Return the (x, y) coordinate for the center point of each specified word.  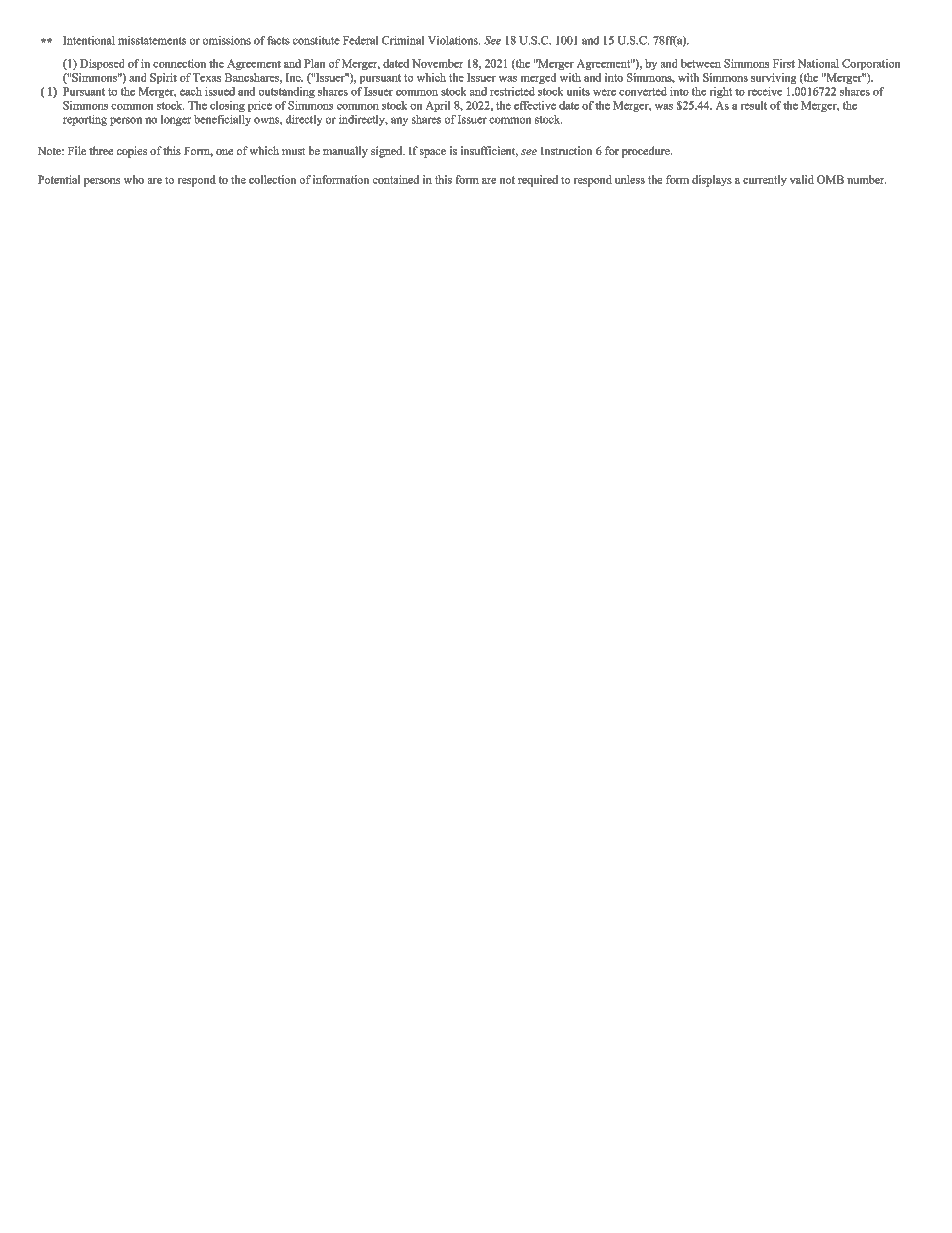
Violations (454, 40)
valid (802, 179)
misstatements (152, 40)
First (784, 63)
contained (396, 179)
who (134, 179)
